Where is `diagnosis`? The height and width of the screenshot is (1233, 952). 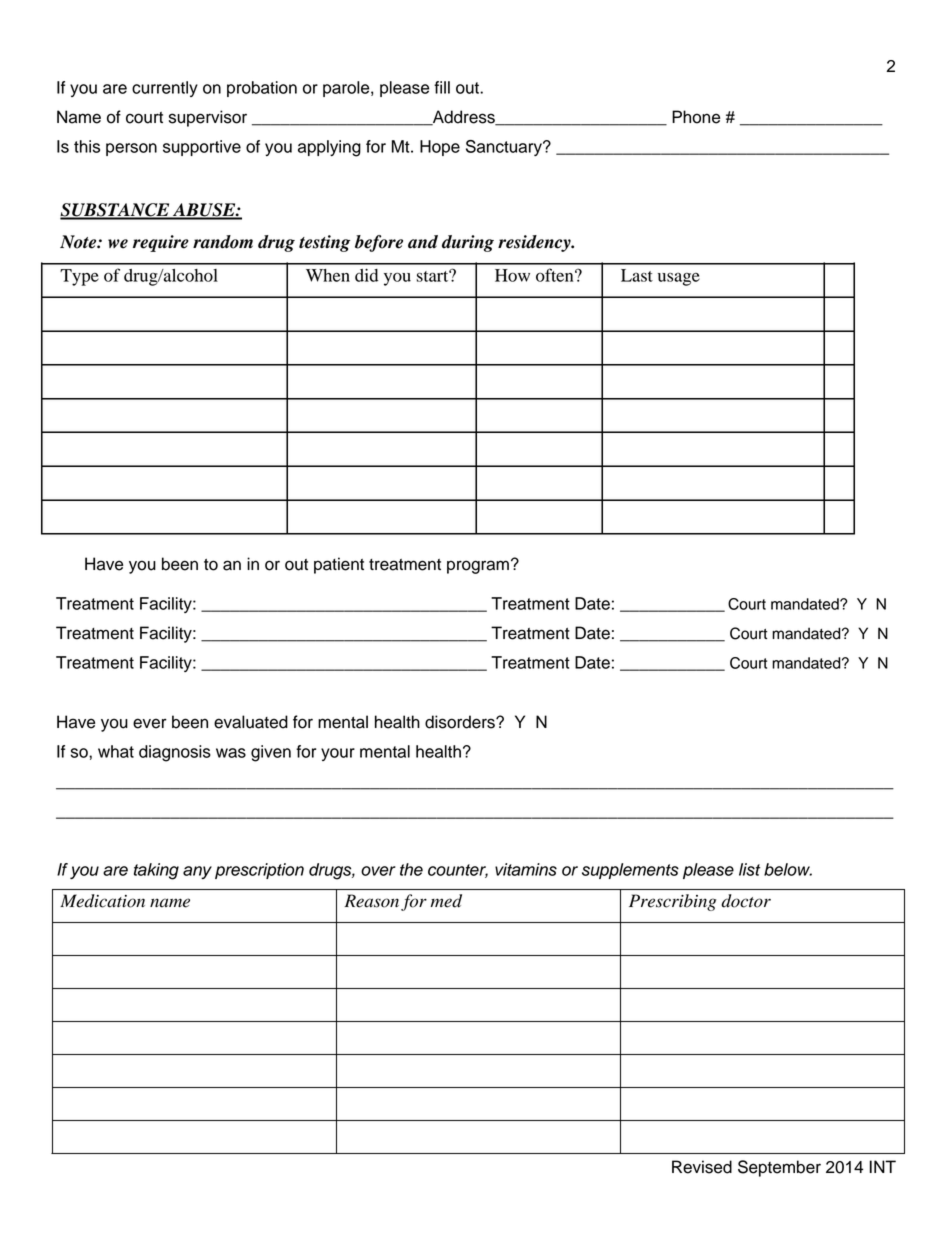 diagnosis is located at coordinates (175, 753).
